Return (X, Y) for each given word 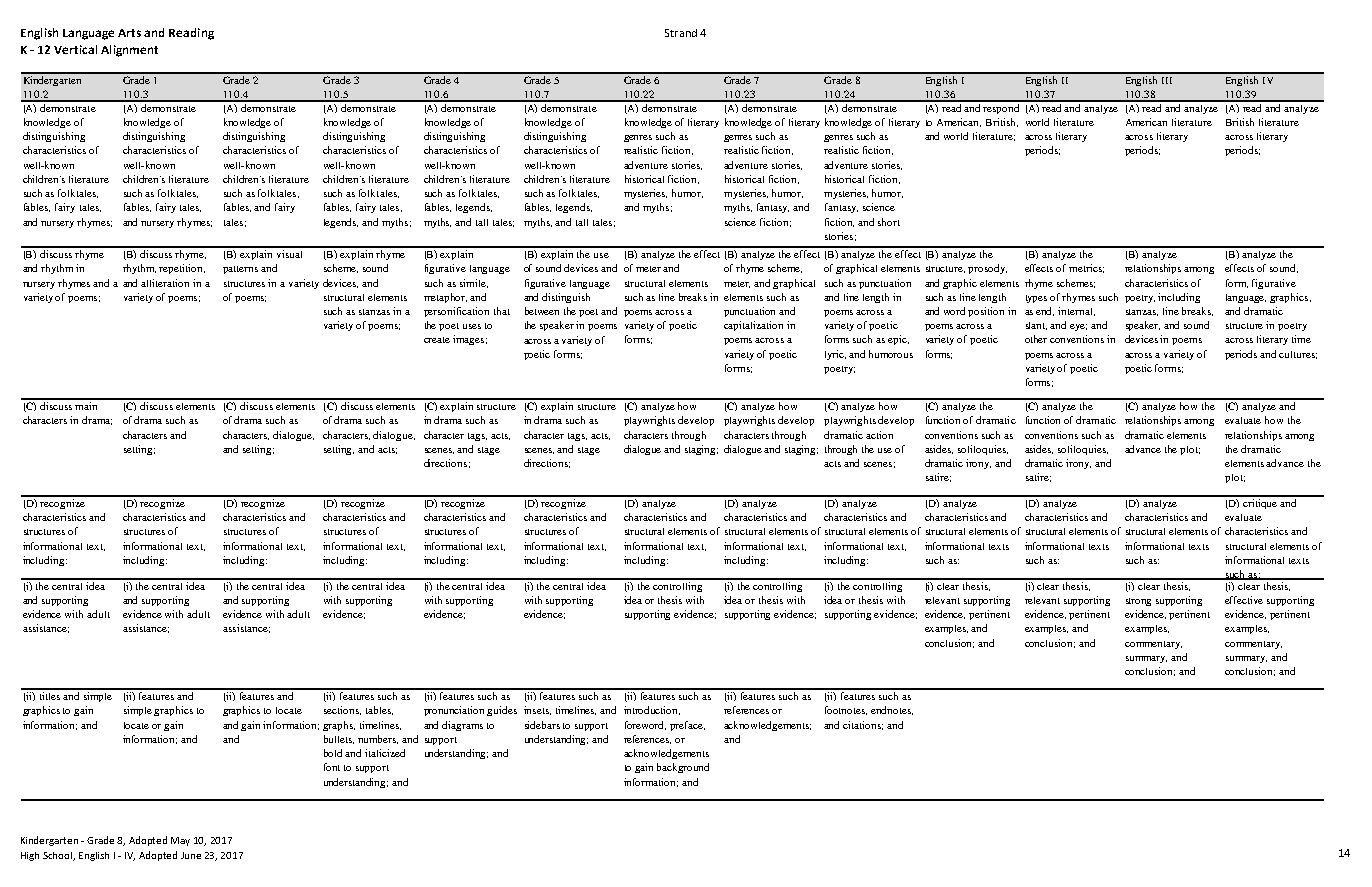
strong (1138, 602)
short (889, 222)
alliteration (165, 283)
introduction (652, 710)
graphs (339, 726)
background (683, 768)
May (180, 841)
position (986, 312)
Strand (681, 33)
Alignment (129, 51)
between (542, 311)
